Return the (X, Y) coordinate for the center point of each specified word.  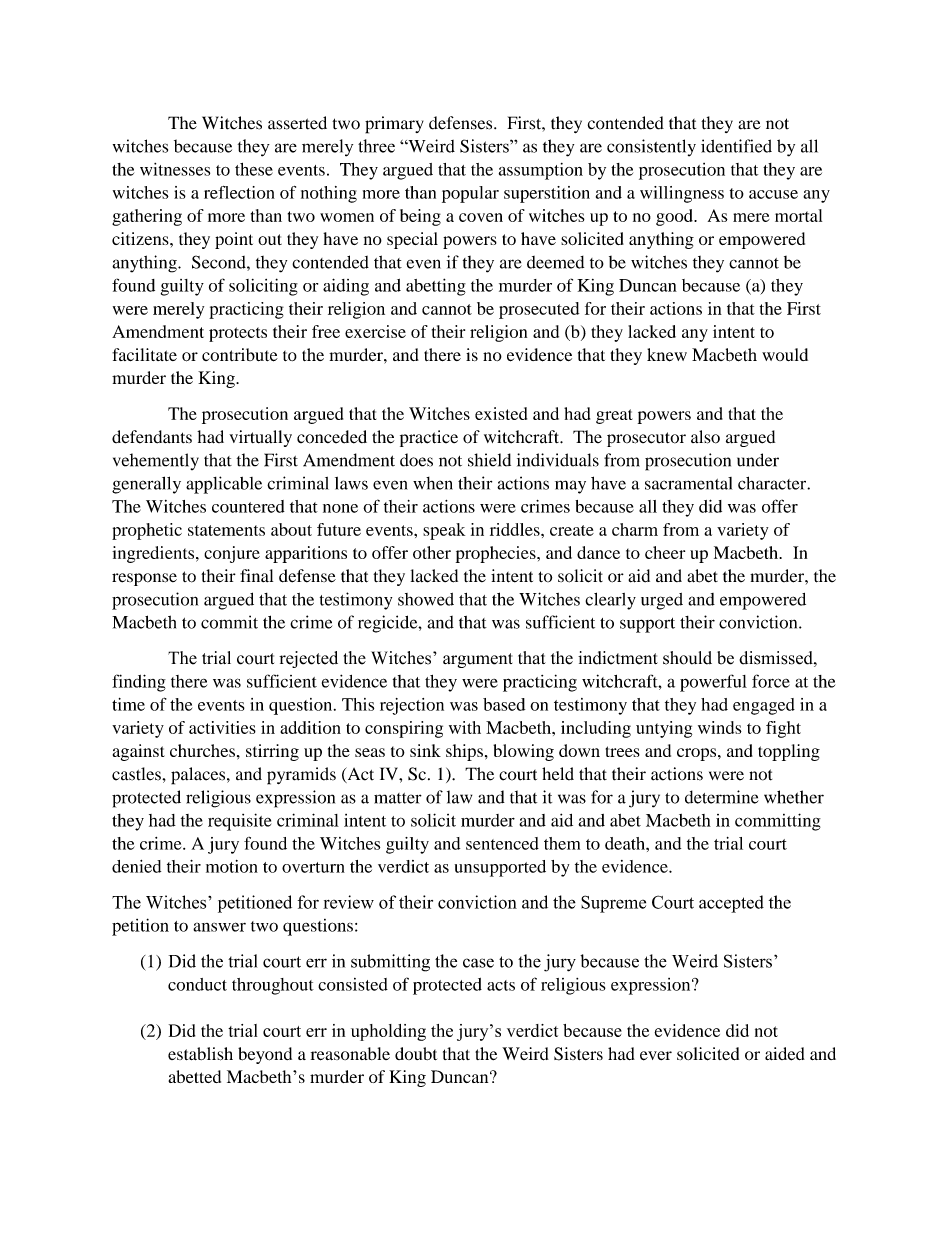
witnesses (175, 169)
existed (501, 413)
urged (662, 601)
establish (200, 1054)
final (256, 575)
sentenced (502, 843)
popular (470, 194)
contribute (240, 355)
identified (736, 146)
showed (426, 599)
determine (722, 797)
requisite (239, 822)
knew (667, 355)
